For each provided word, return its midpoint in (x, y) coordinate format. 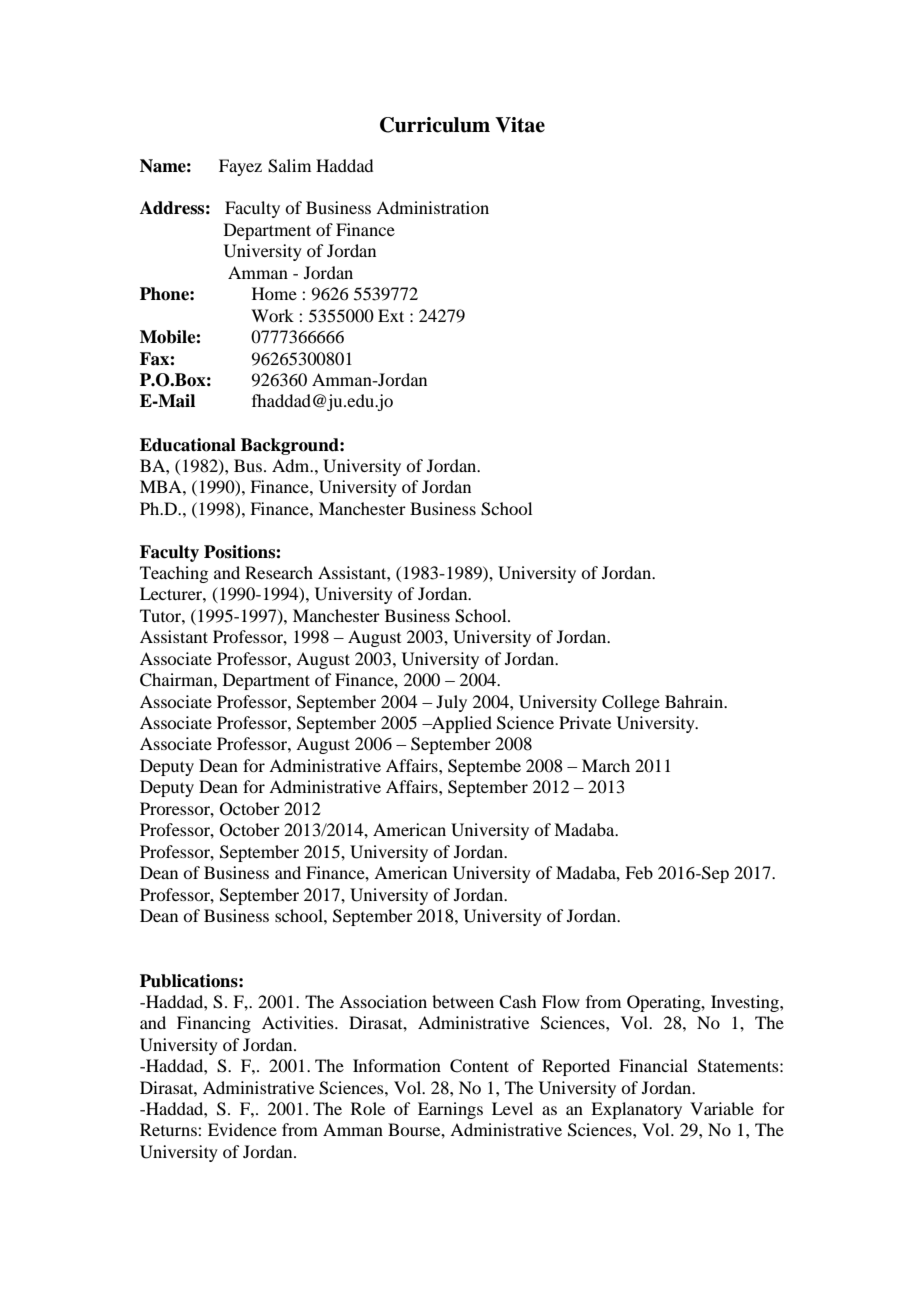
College (631, 703)
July (451, 703)
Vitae (520, 125)
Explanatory (636, 1110)
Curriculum (435, 125)
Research (279, 572)
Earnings (450, 1110)
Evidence (242, 1129)
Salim (289, 166)
